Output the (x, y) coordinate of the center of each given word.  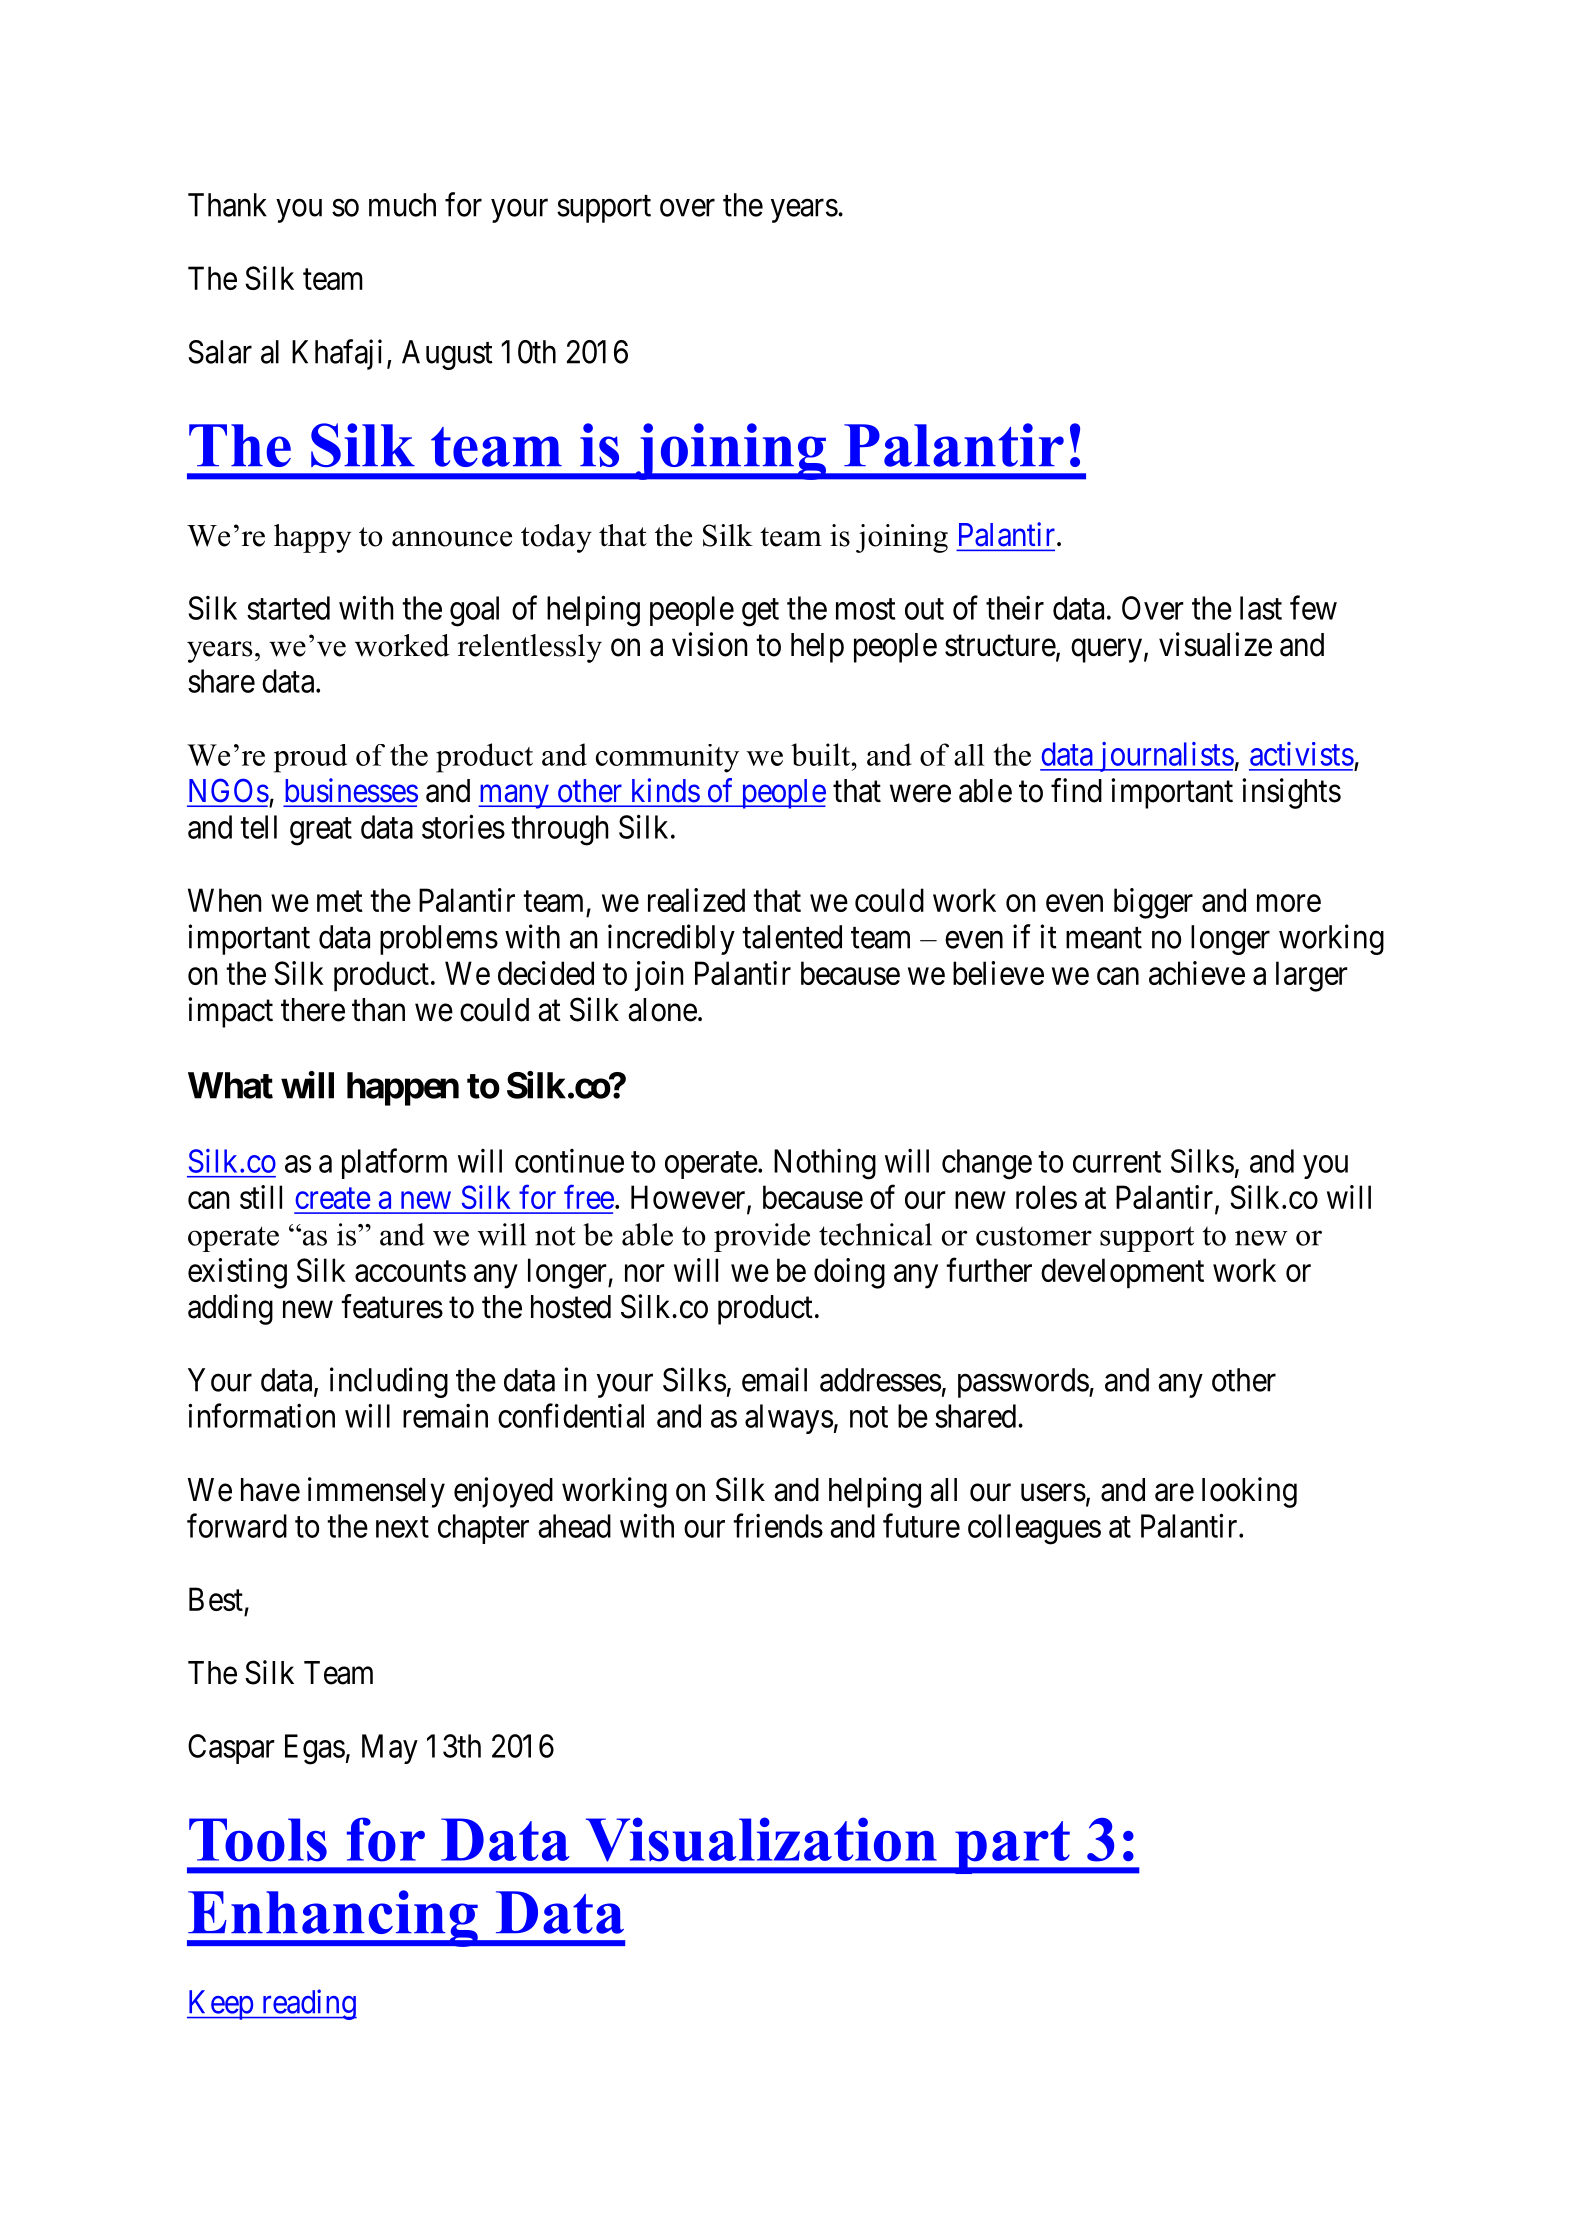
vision (710, 644)
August (447, 355)
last (1261, 608)
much (402, 205)
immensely (376, 1492)
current (1117, 1162)
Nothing (825, 1164)
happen (403, 1089)
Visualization (761, 1839)
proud (310, 758)
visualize (1215, 644)
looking (1249, 1492)
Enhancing (333, 1918)
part (1012, 1847)
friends (778, 1525)
